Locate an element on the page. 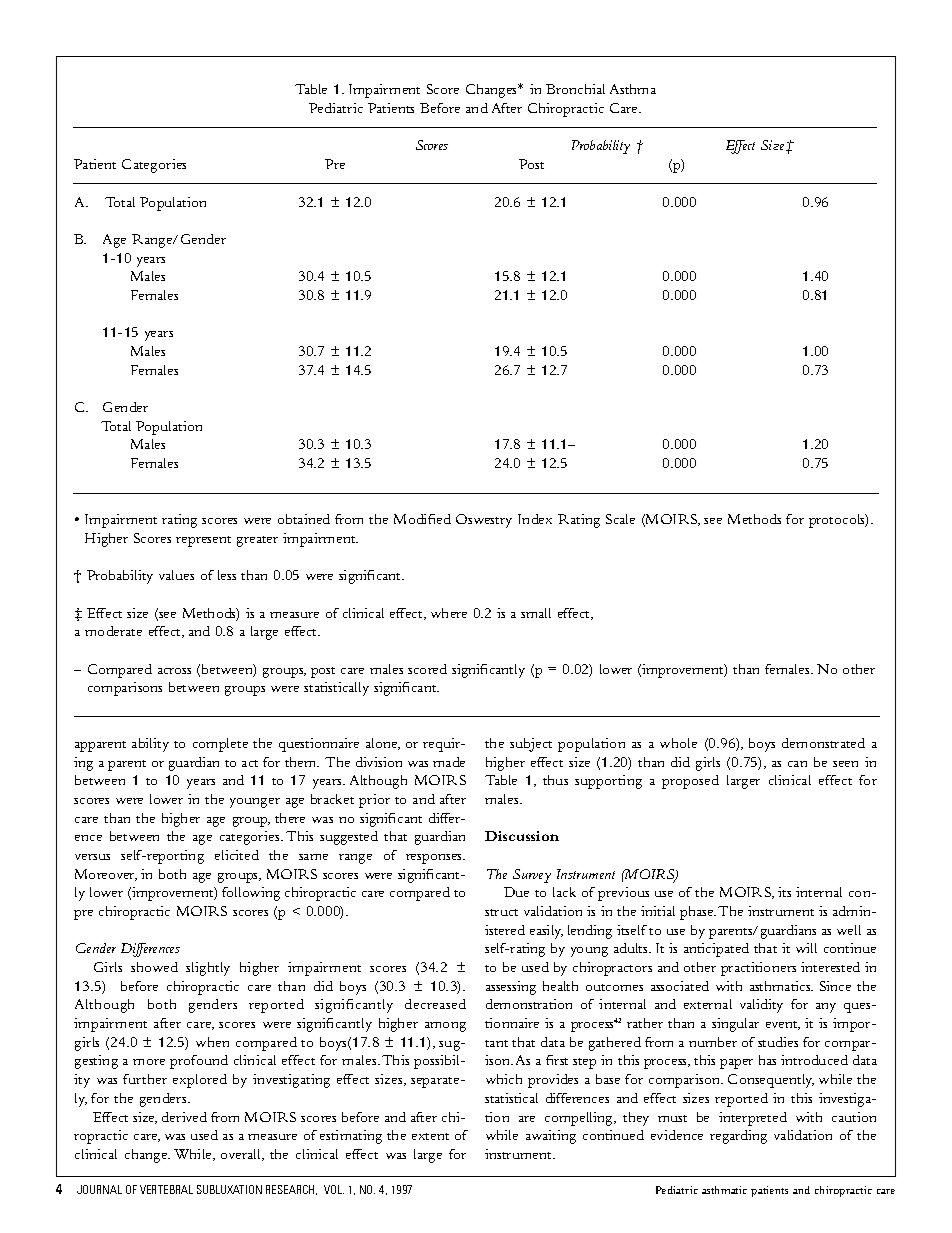 Image resolution: width=952 pixels, height=1233 pixels. Bronchial is located at coordinates (575, 89).
